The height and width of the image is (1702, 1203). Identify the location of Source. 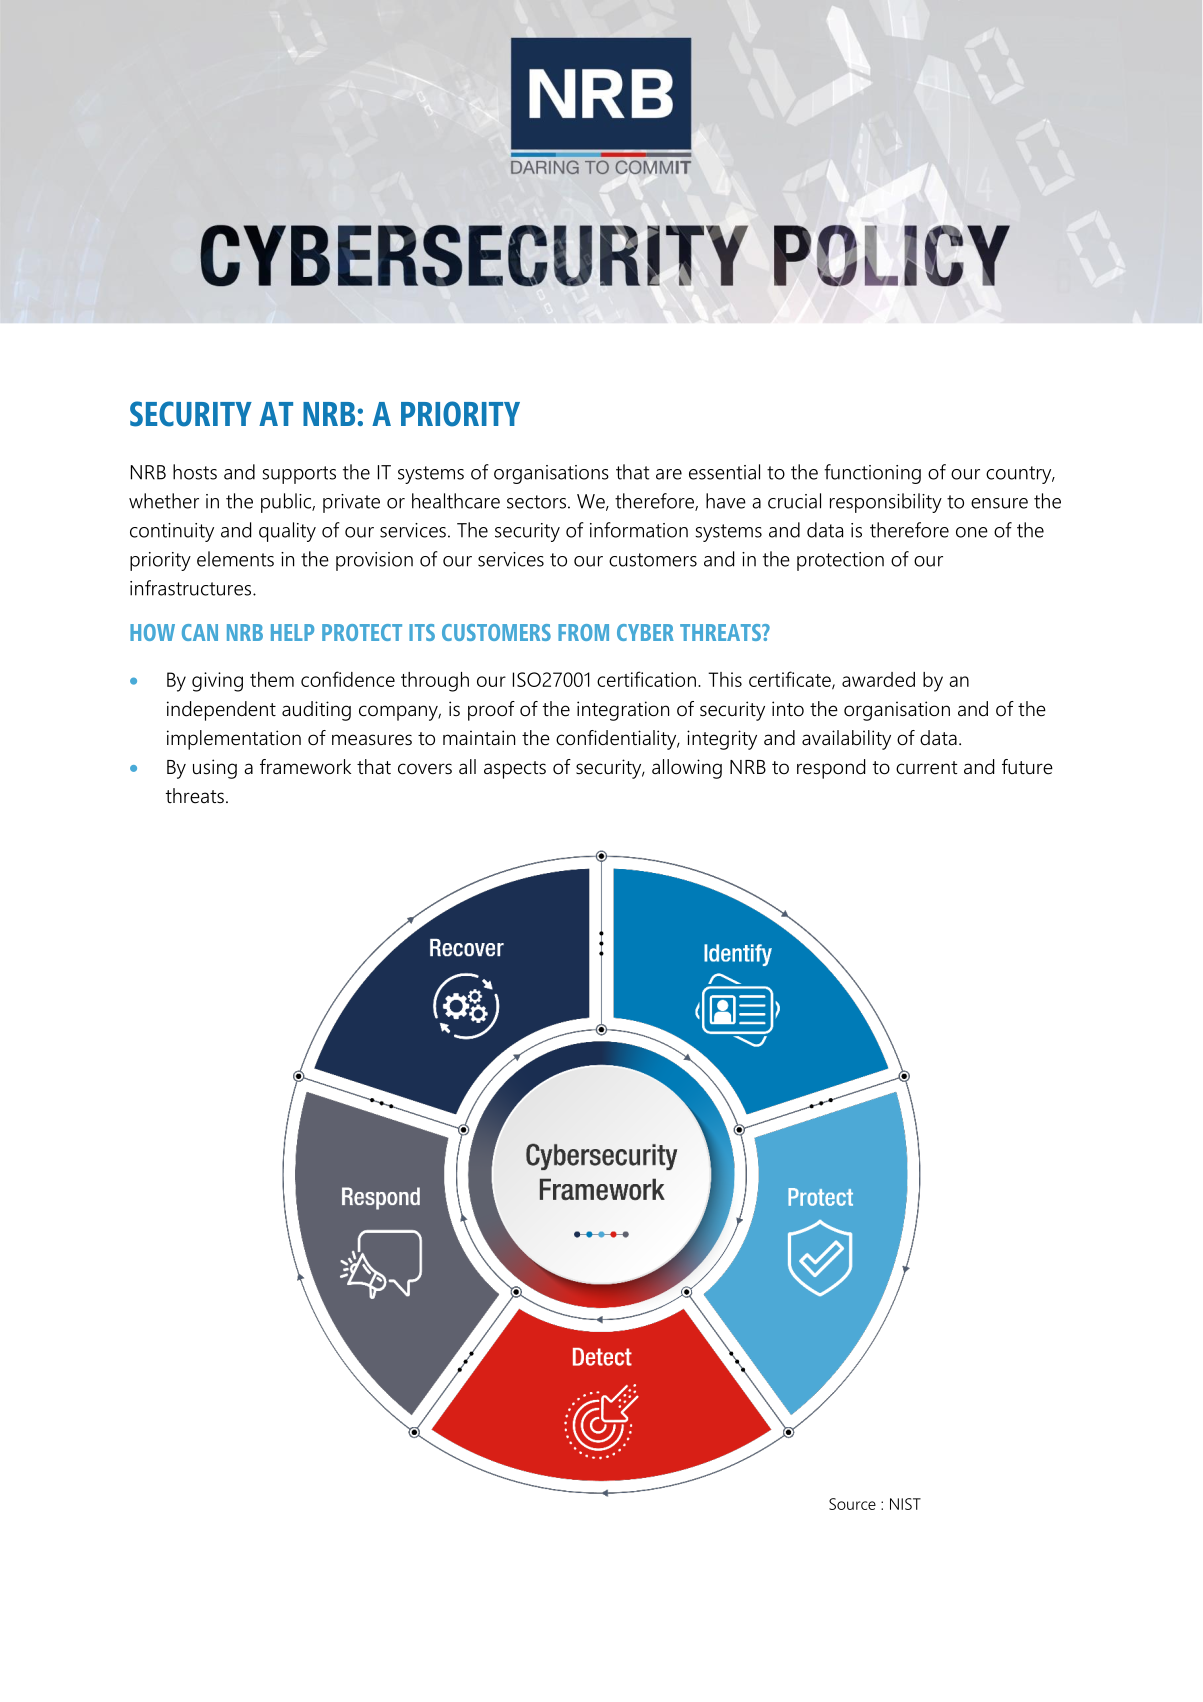
(852, 1504).
